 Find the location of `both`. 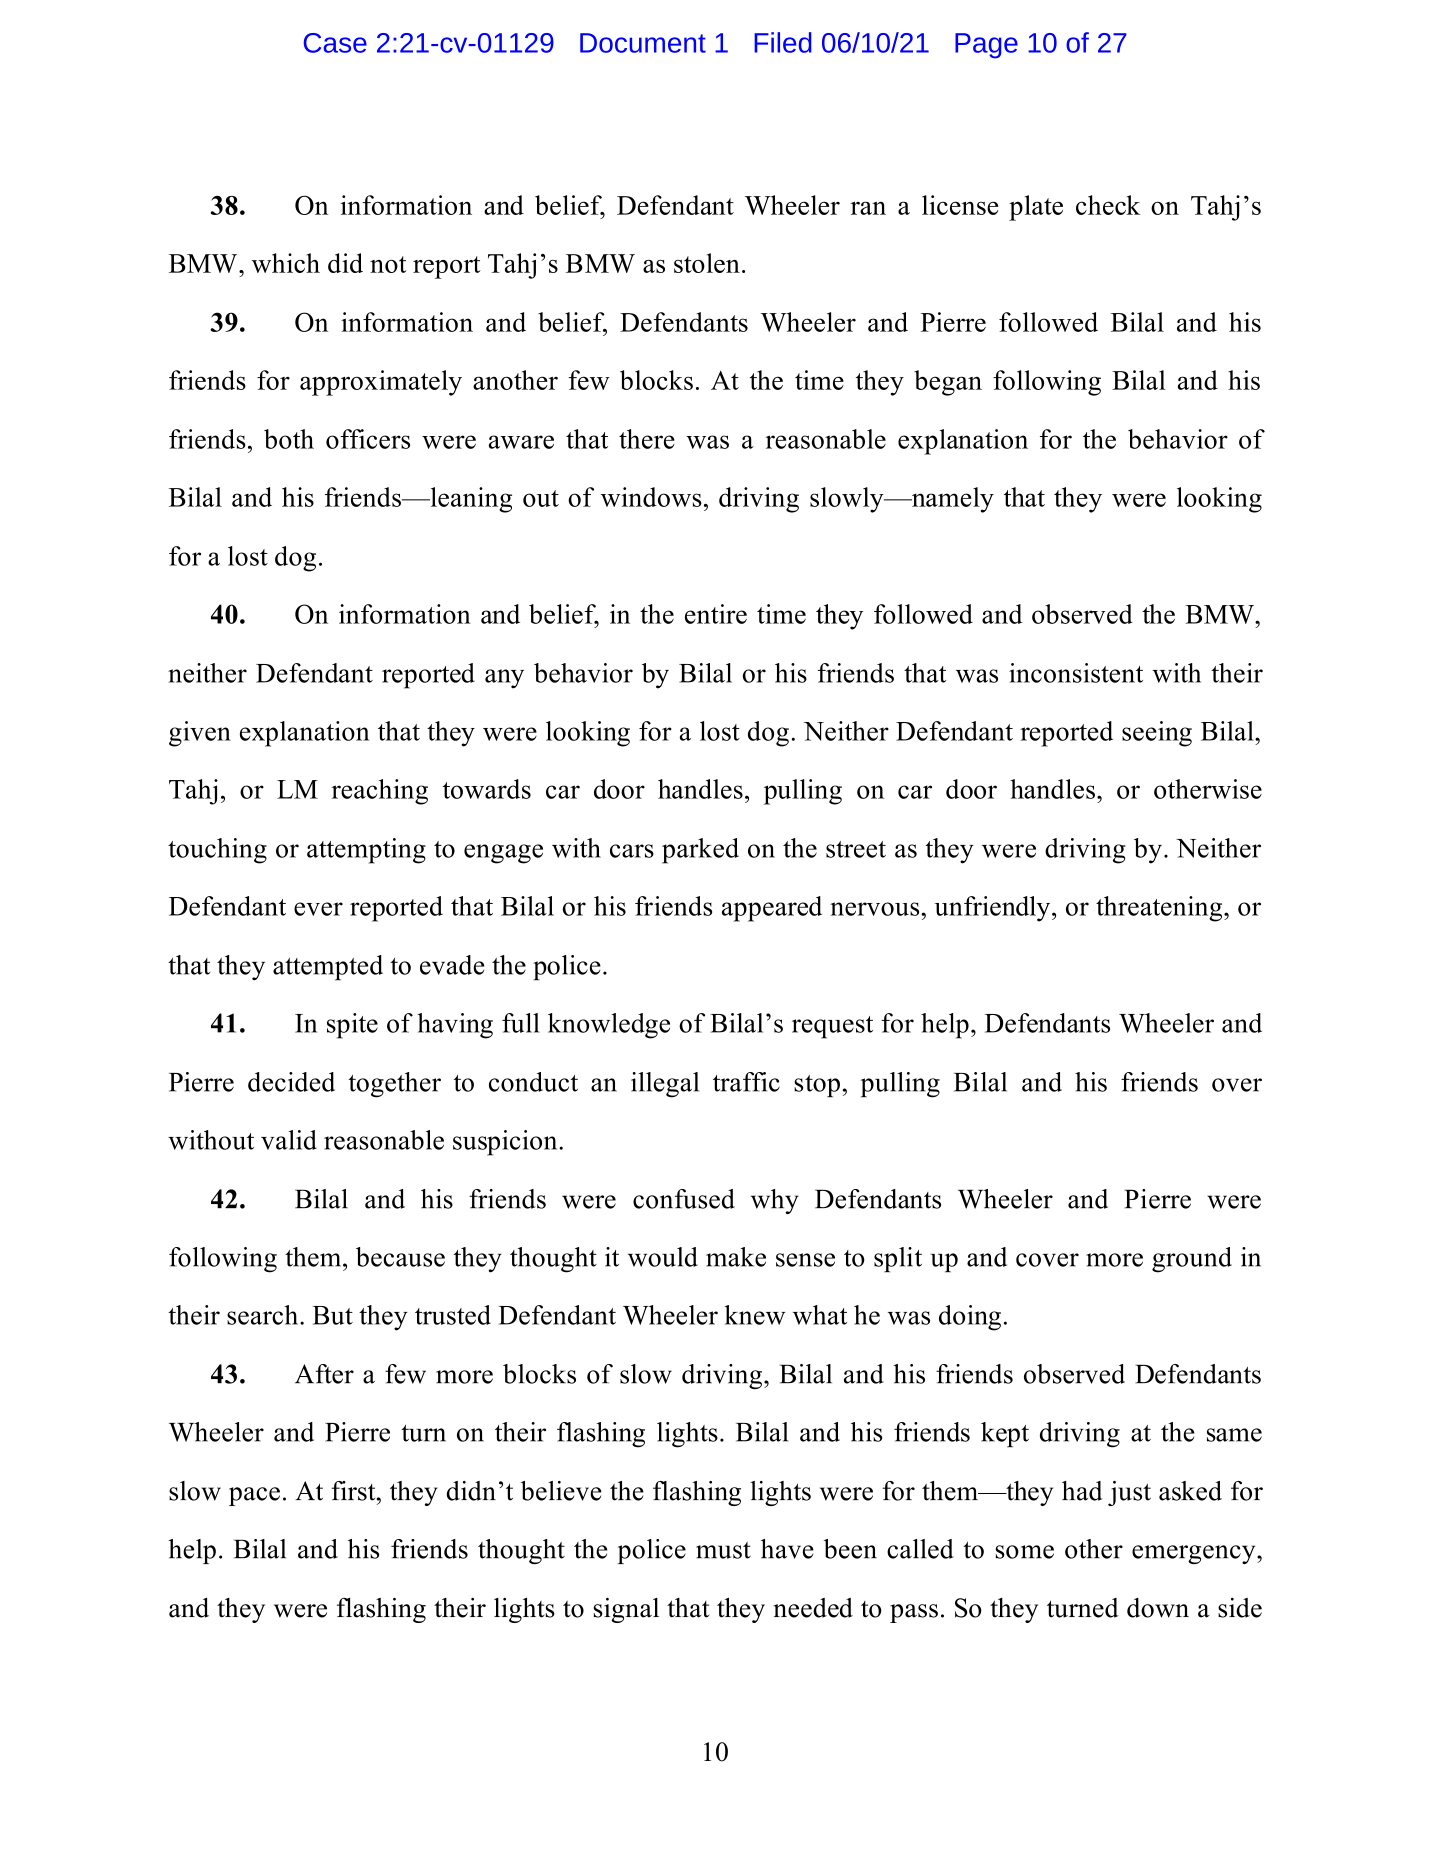

both is located at coordinates (289, 439).
